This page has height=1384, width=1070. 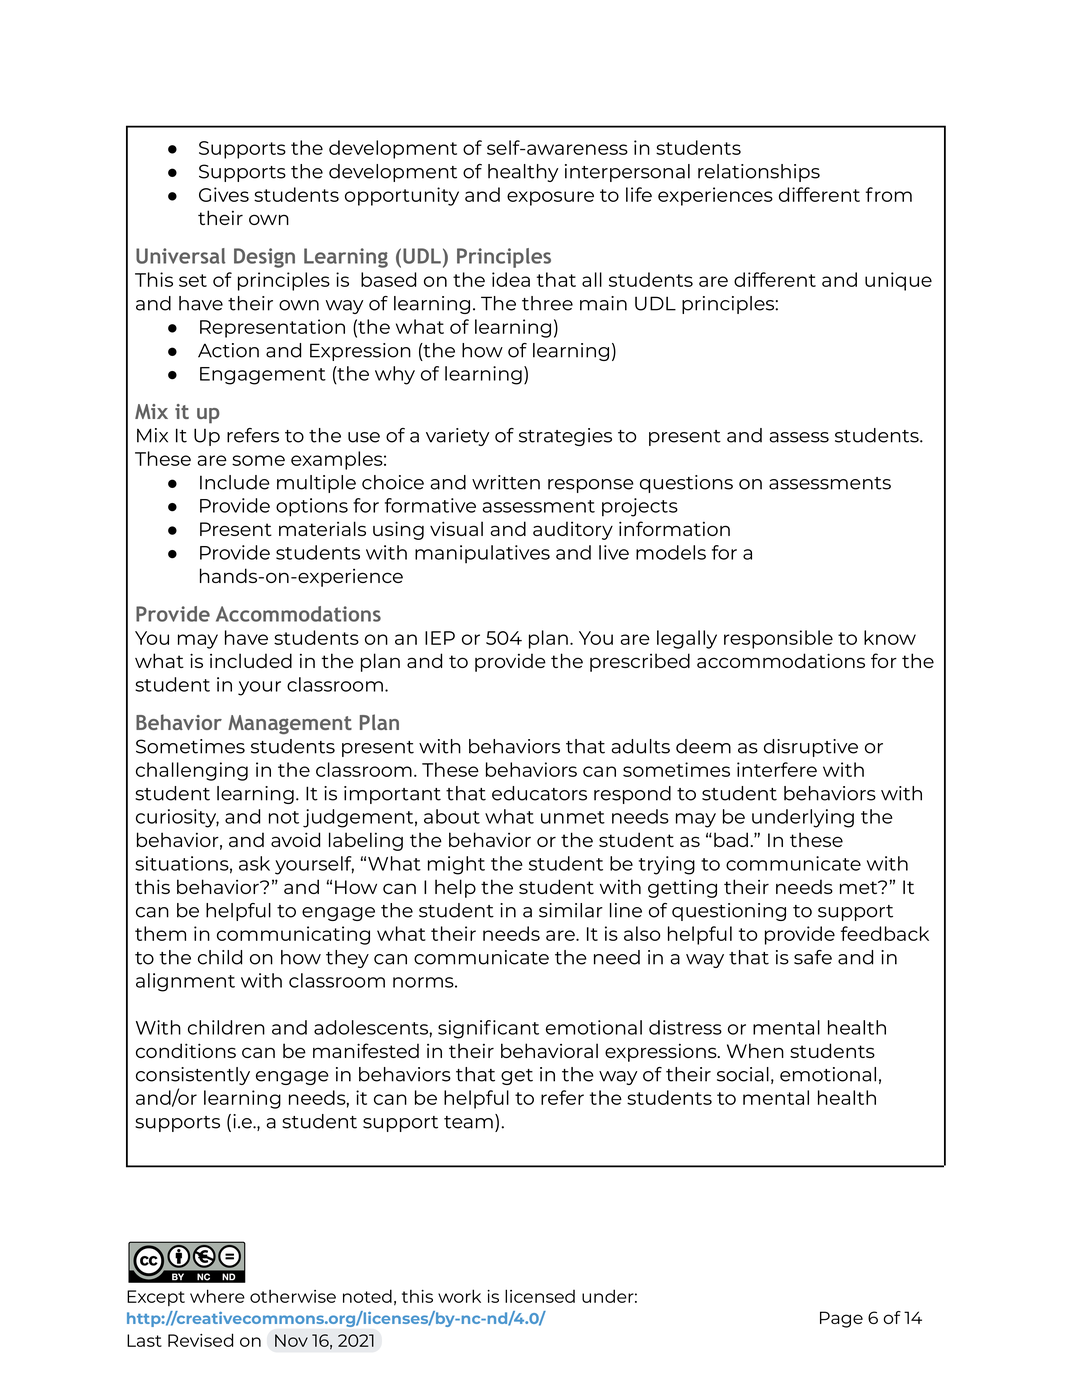 What do you see at coordinates (759, 173) in the page?
I see `relationships` at bounding box center [759, 173].
